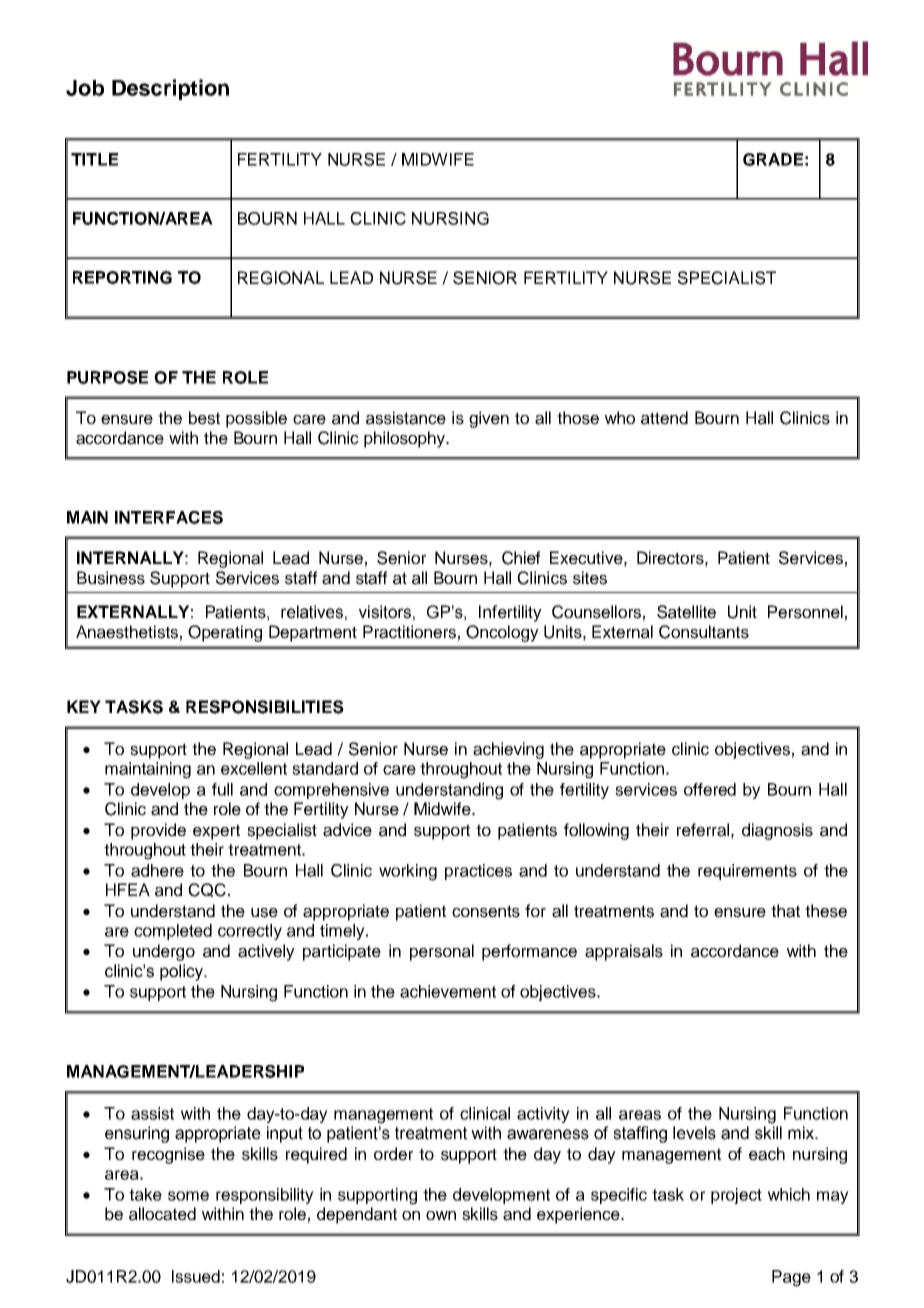 The width and height of the screenshot is (924, 1308). What do you see at coordinates (441, 1215) in the screenshot?
I see `own` at bounding box center [441, 1215].
